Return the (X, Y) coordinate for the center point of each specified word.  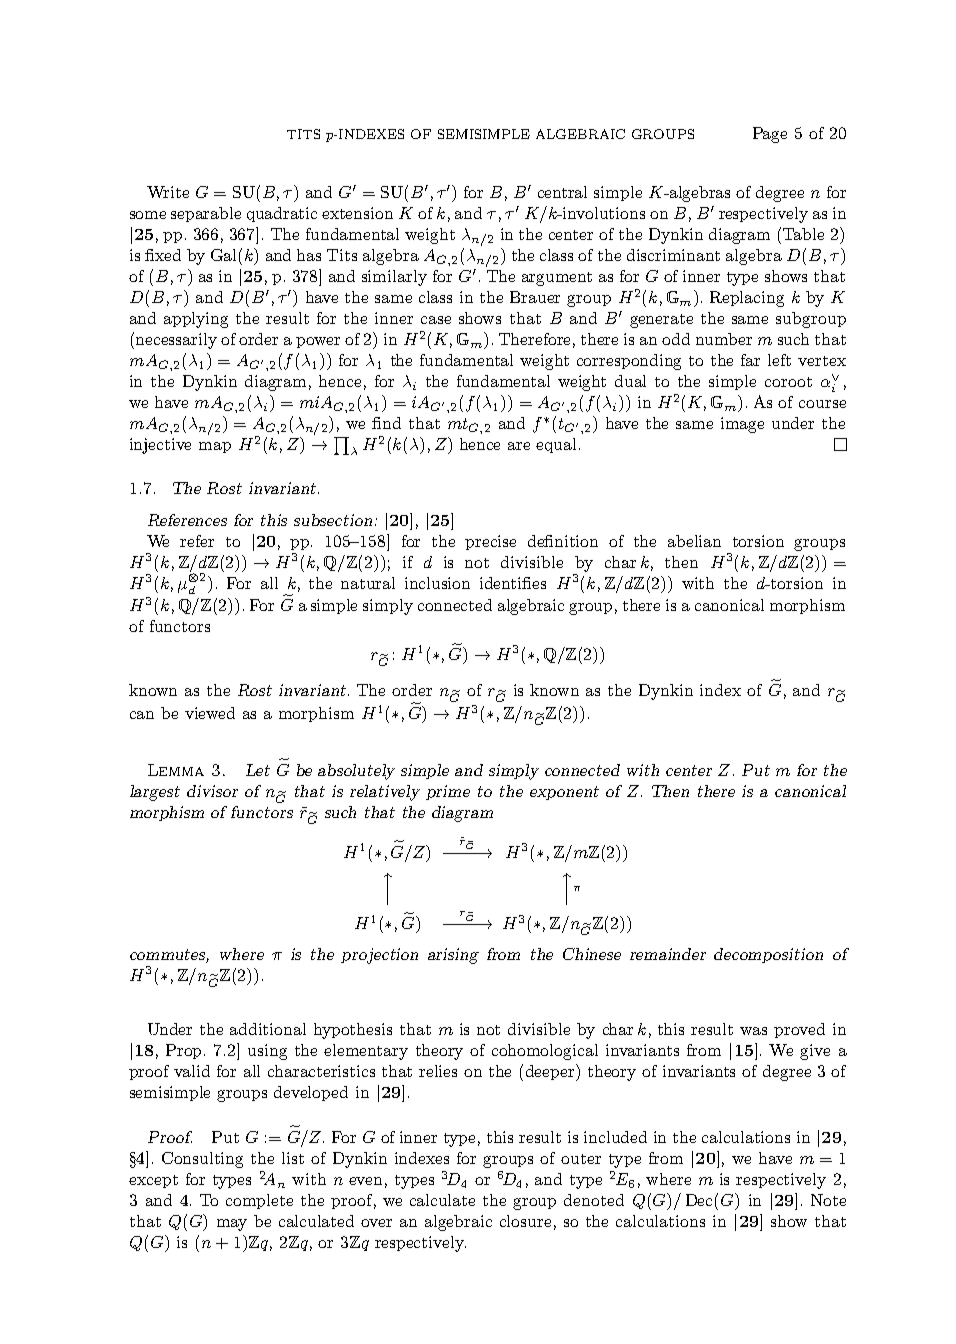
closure (525, 1221)
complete (259, 1201)
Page (770, 135)
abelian (694, 541)
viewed (210, 713)
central (562, 192)
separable (206, 214)
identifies (513, 583)
